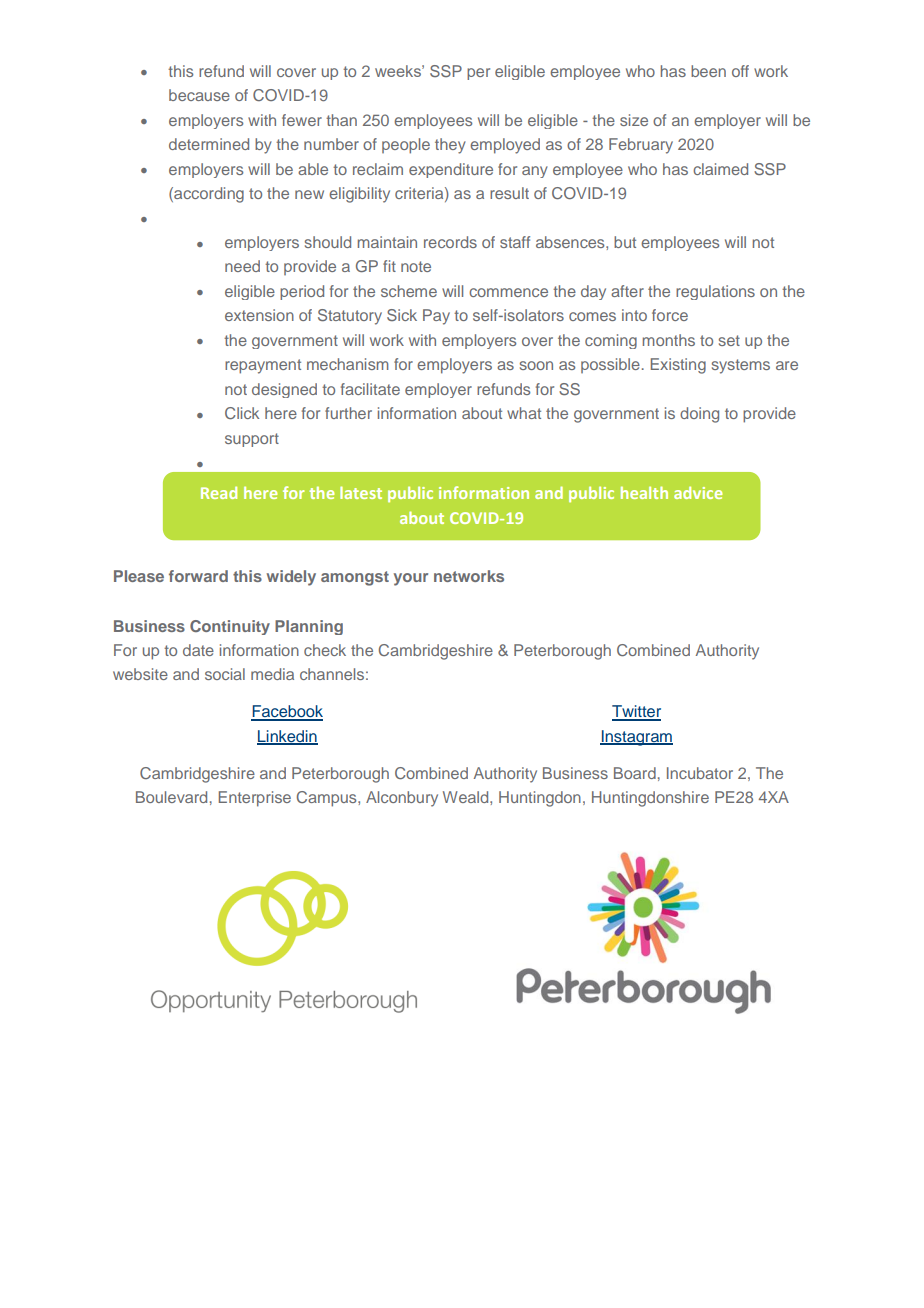  What do you see at coordinates (255, 799) in the document?
I see `Enterprise` at bounding box center [255, 799].
